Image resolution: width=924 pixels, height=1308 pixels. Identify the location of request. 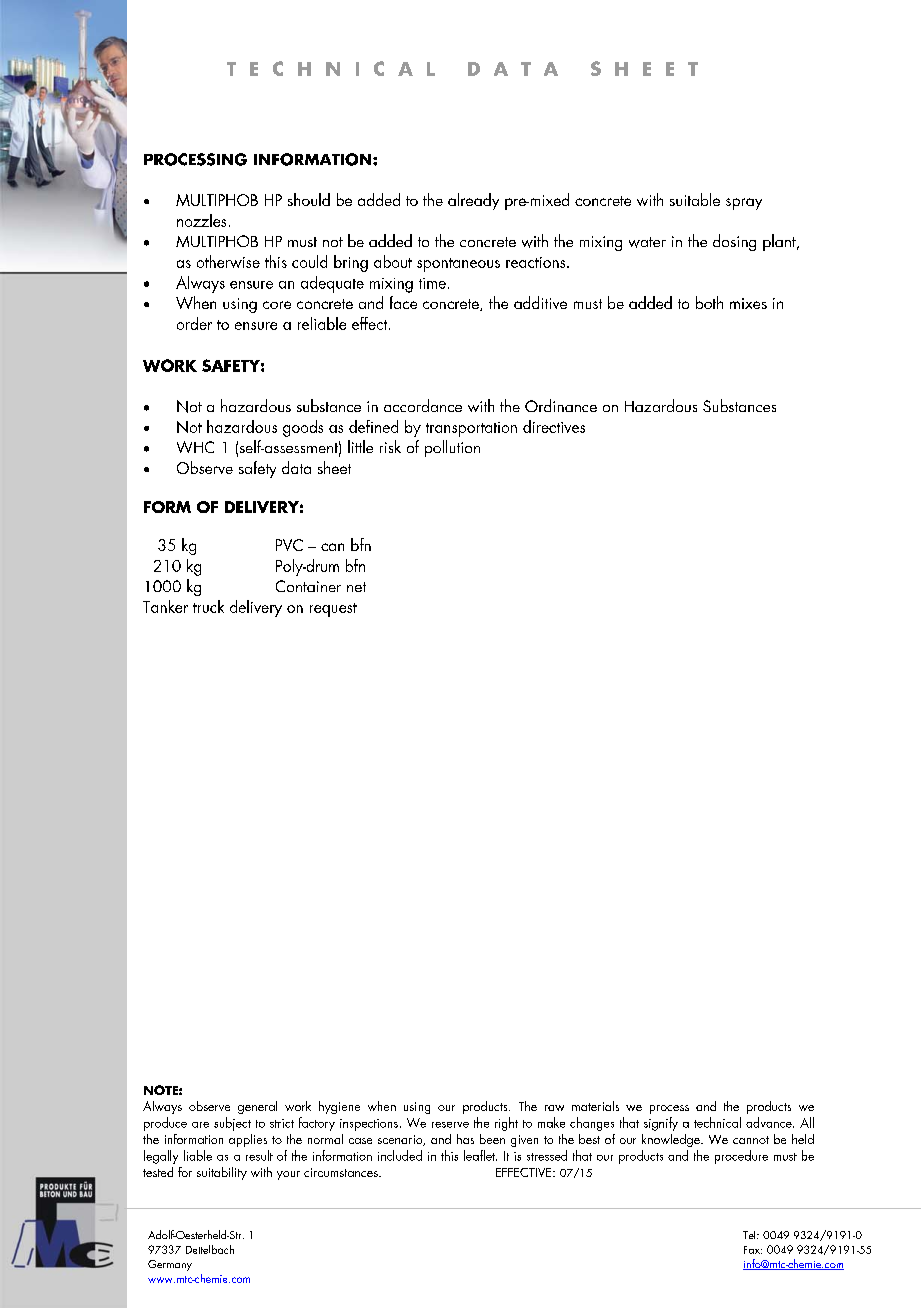
(333, 610).
